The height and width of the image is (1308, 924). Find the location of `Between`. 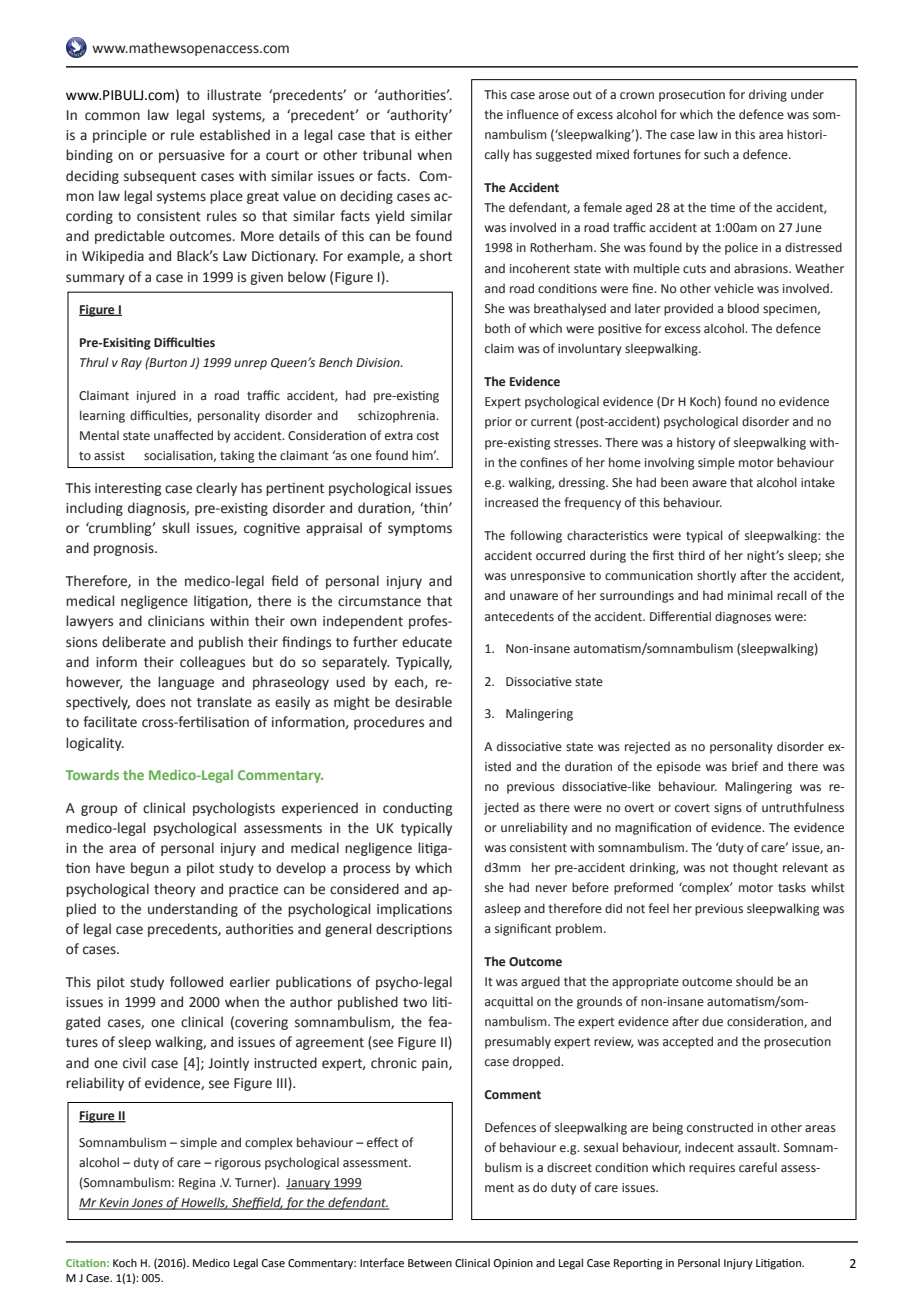

Between is located at coordinates (430, 1263).
